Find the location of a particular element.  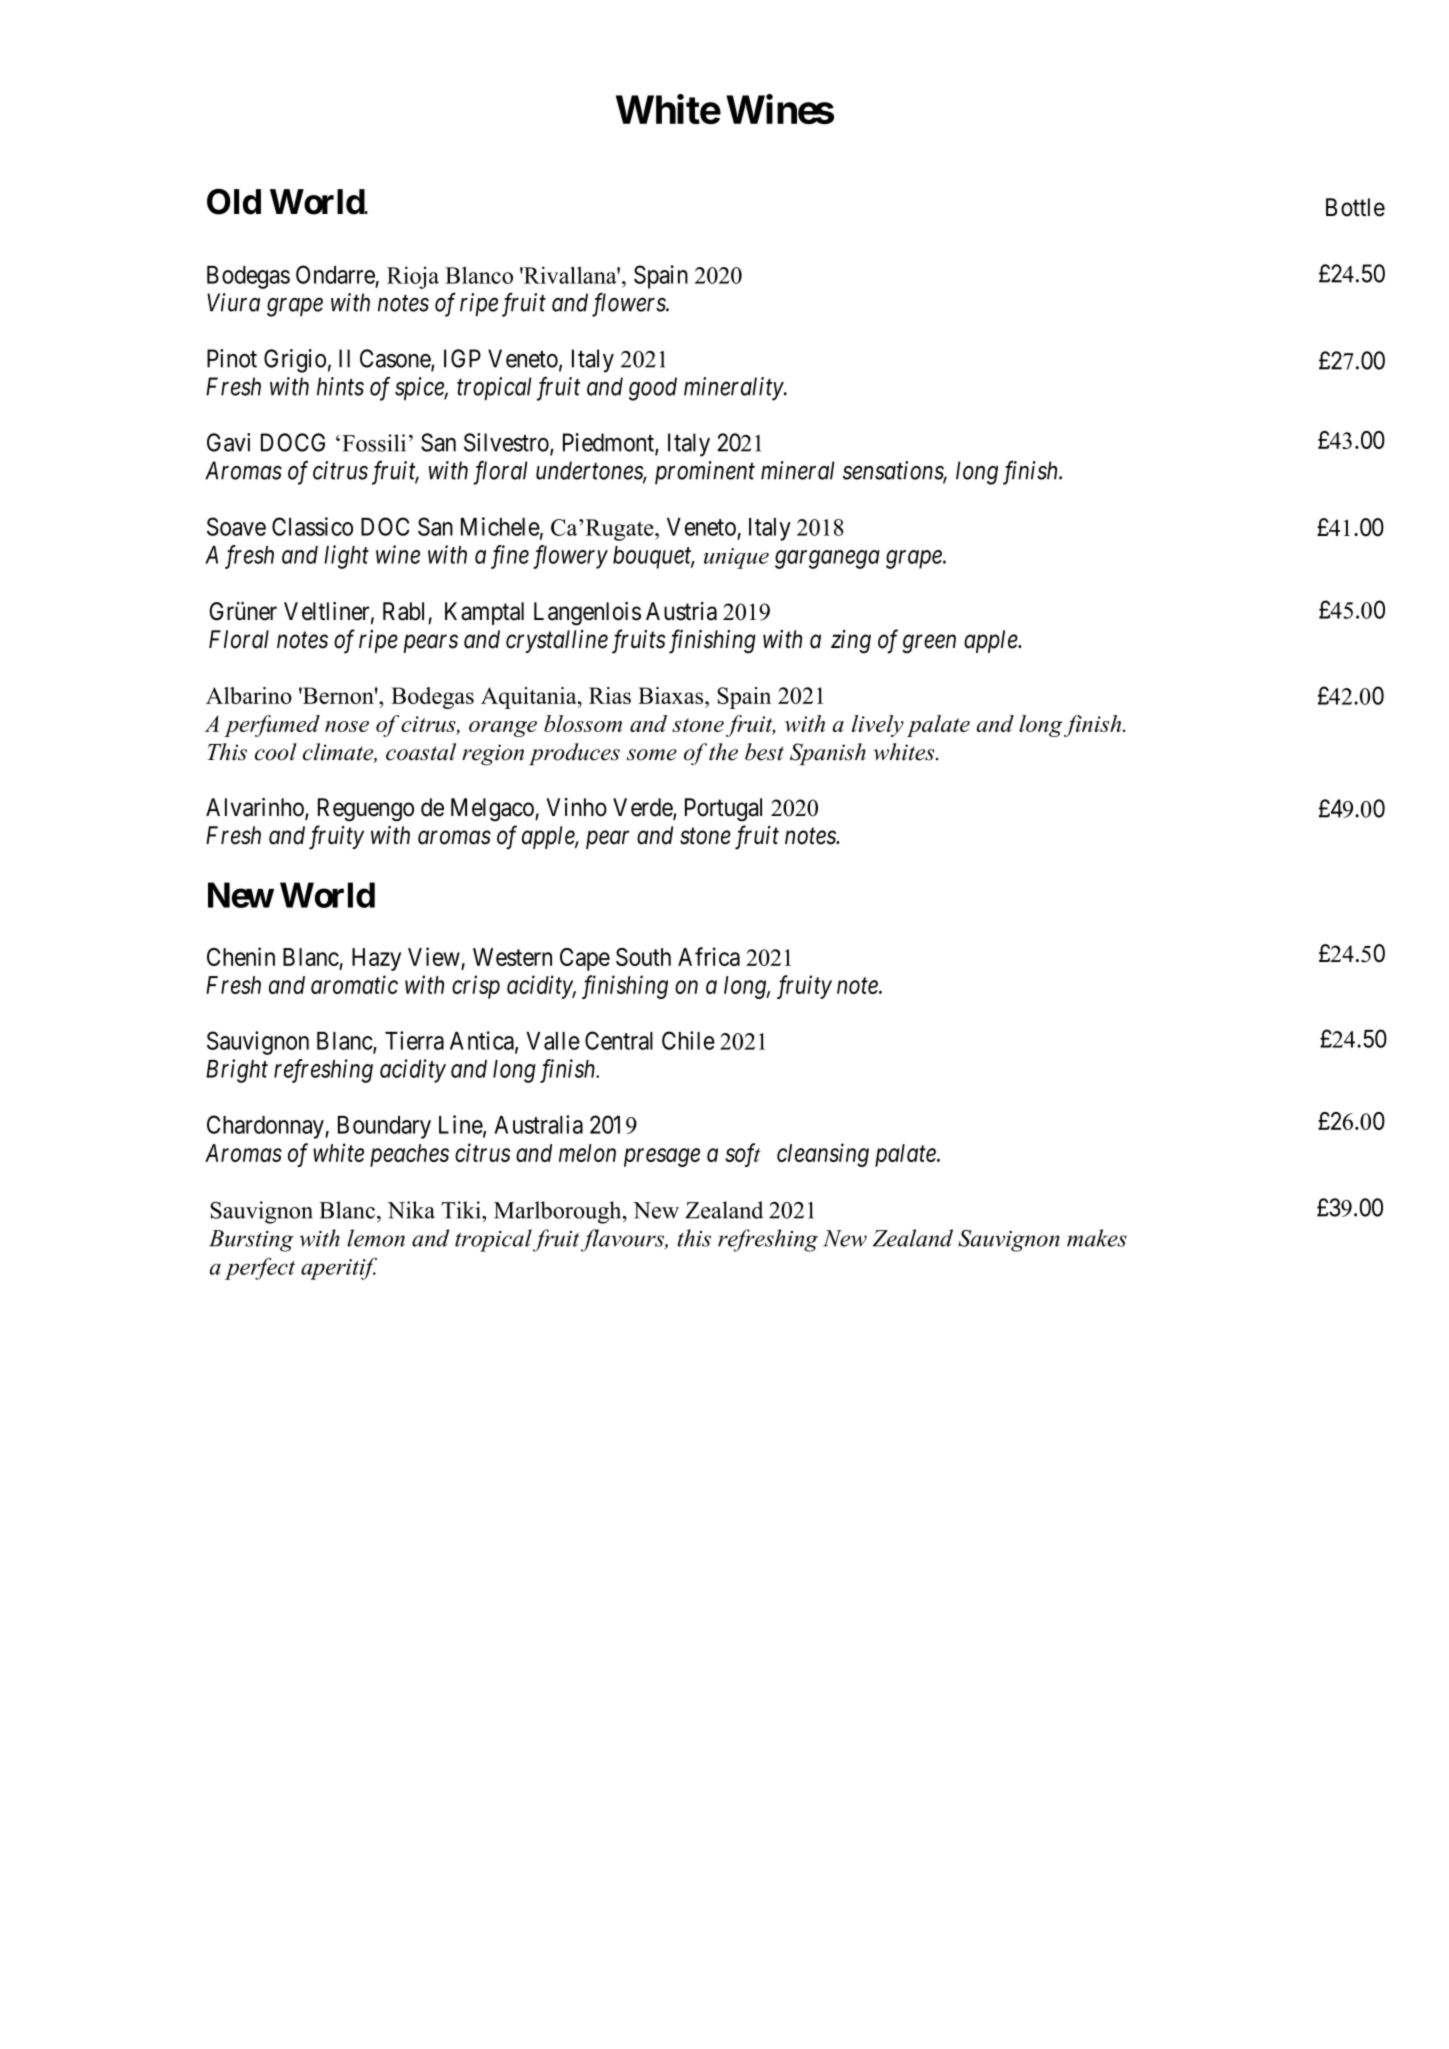

green is located at coordinates (929, 644).
